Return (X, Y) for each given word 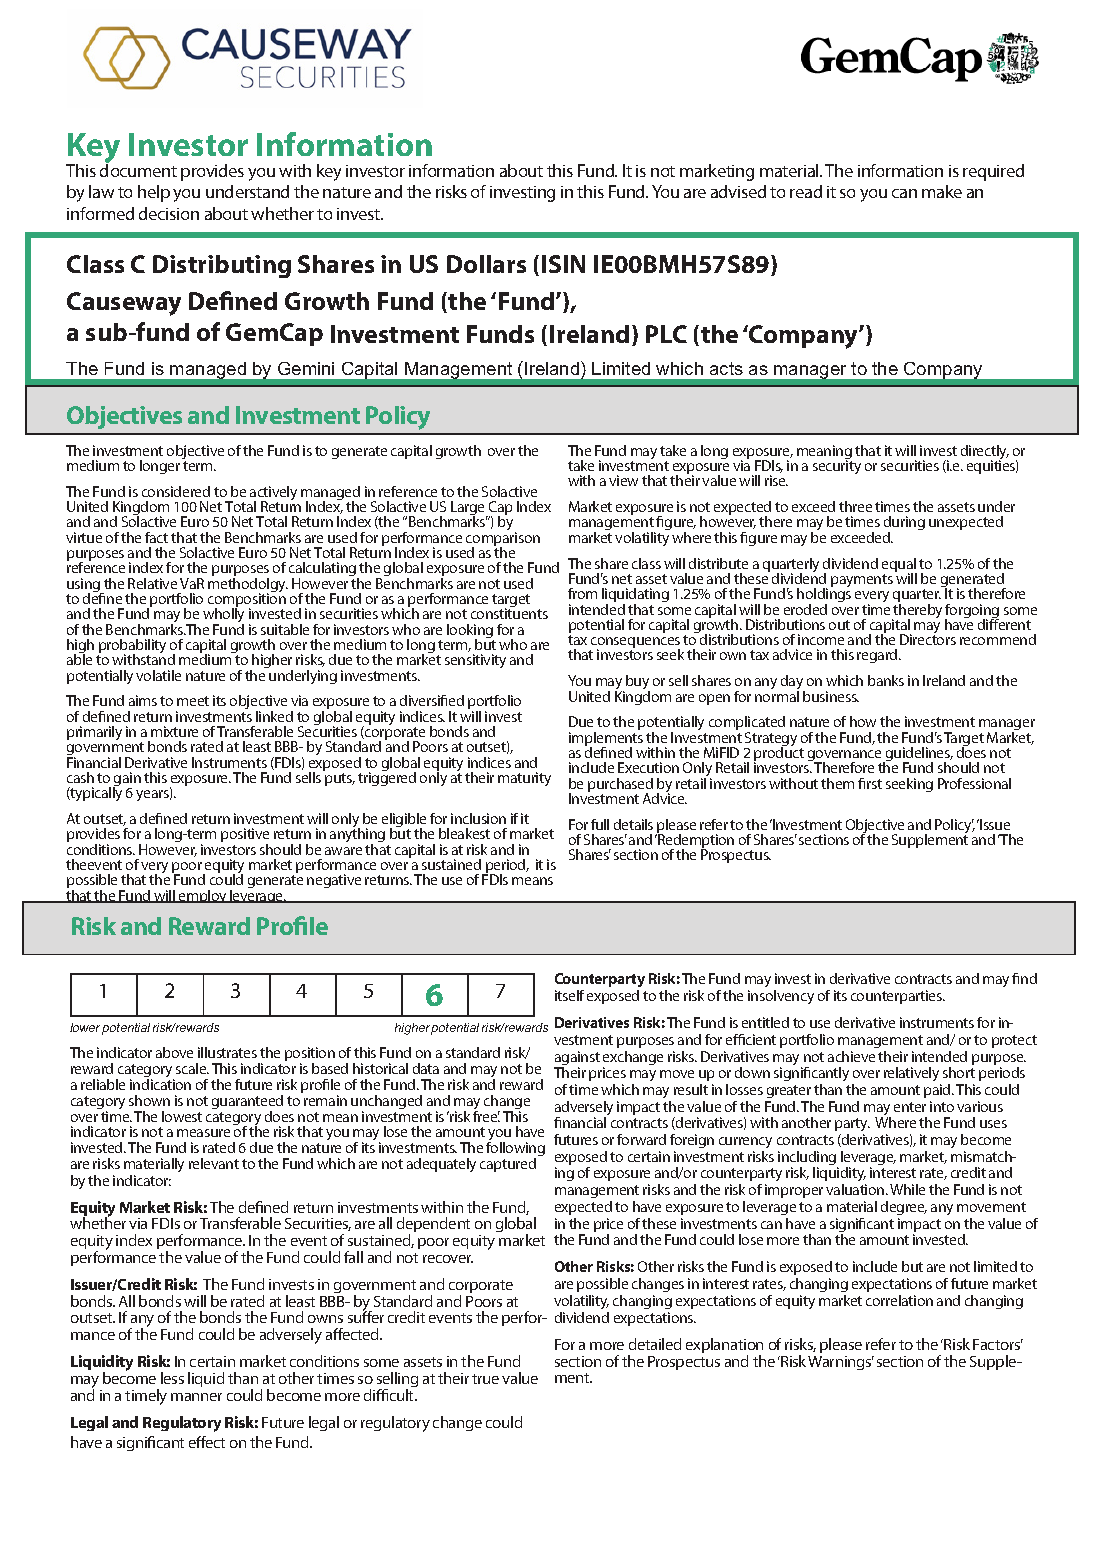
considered (176, 491)
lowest (182, 1116)
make (942, 191)
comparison (503, 540)
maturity (524, 779)
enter (910, 1107)
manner (196, 1397)
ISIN (563, 264)
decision (169, 213)
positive (245, 836)
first (870, 783)
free (486, 1115)
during (904, 525)
